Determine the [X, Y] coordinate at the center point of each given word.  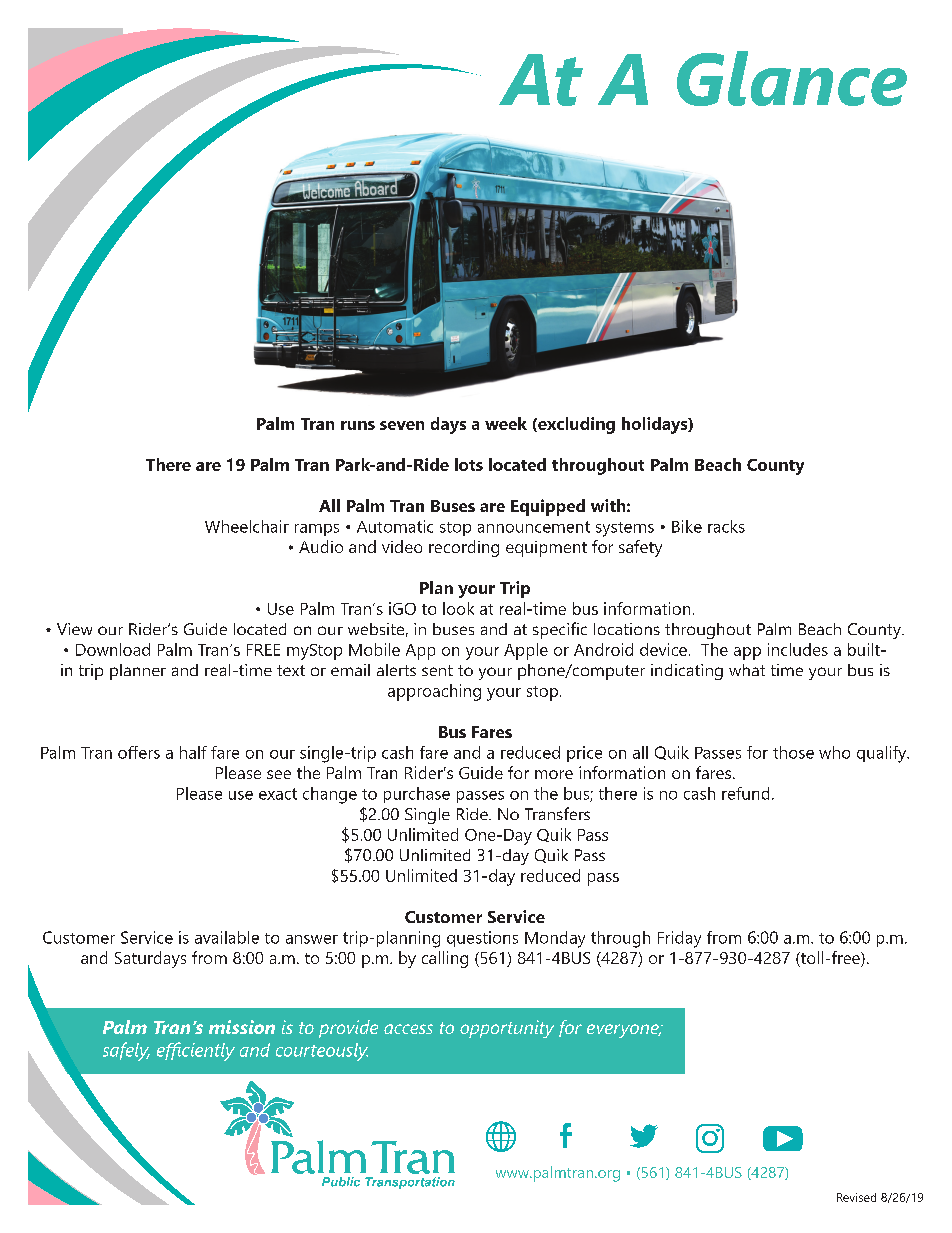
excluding [575, 425]
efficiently [196, 1051]
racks [726, 526]
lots [469, 464]
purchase [417, 795]
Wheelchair [247, 526]
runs [358, 425]
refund [745, 793]
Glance [792, 78]
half [193, 752]
